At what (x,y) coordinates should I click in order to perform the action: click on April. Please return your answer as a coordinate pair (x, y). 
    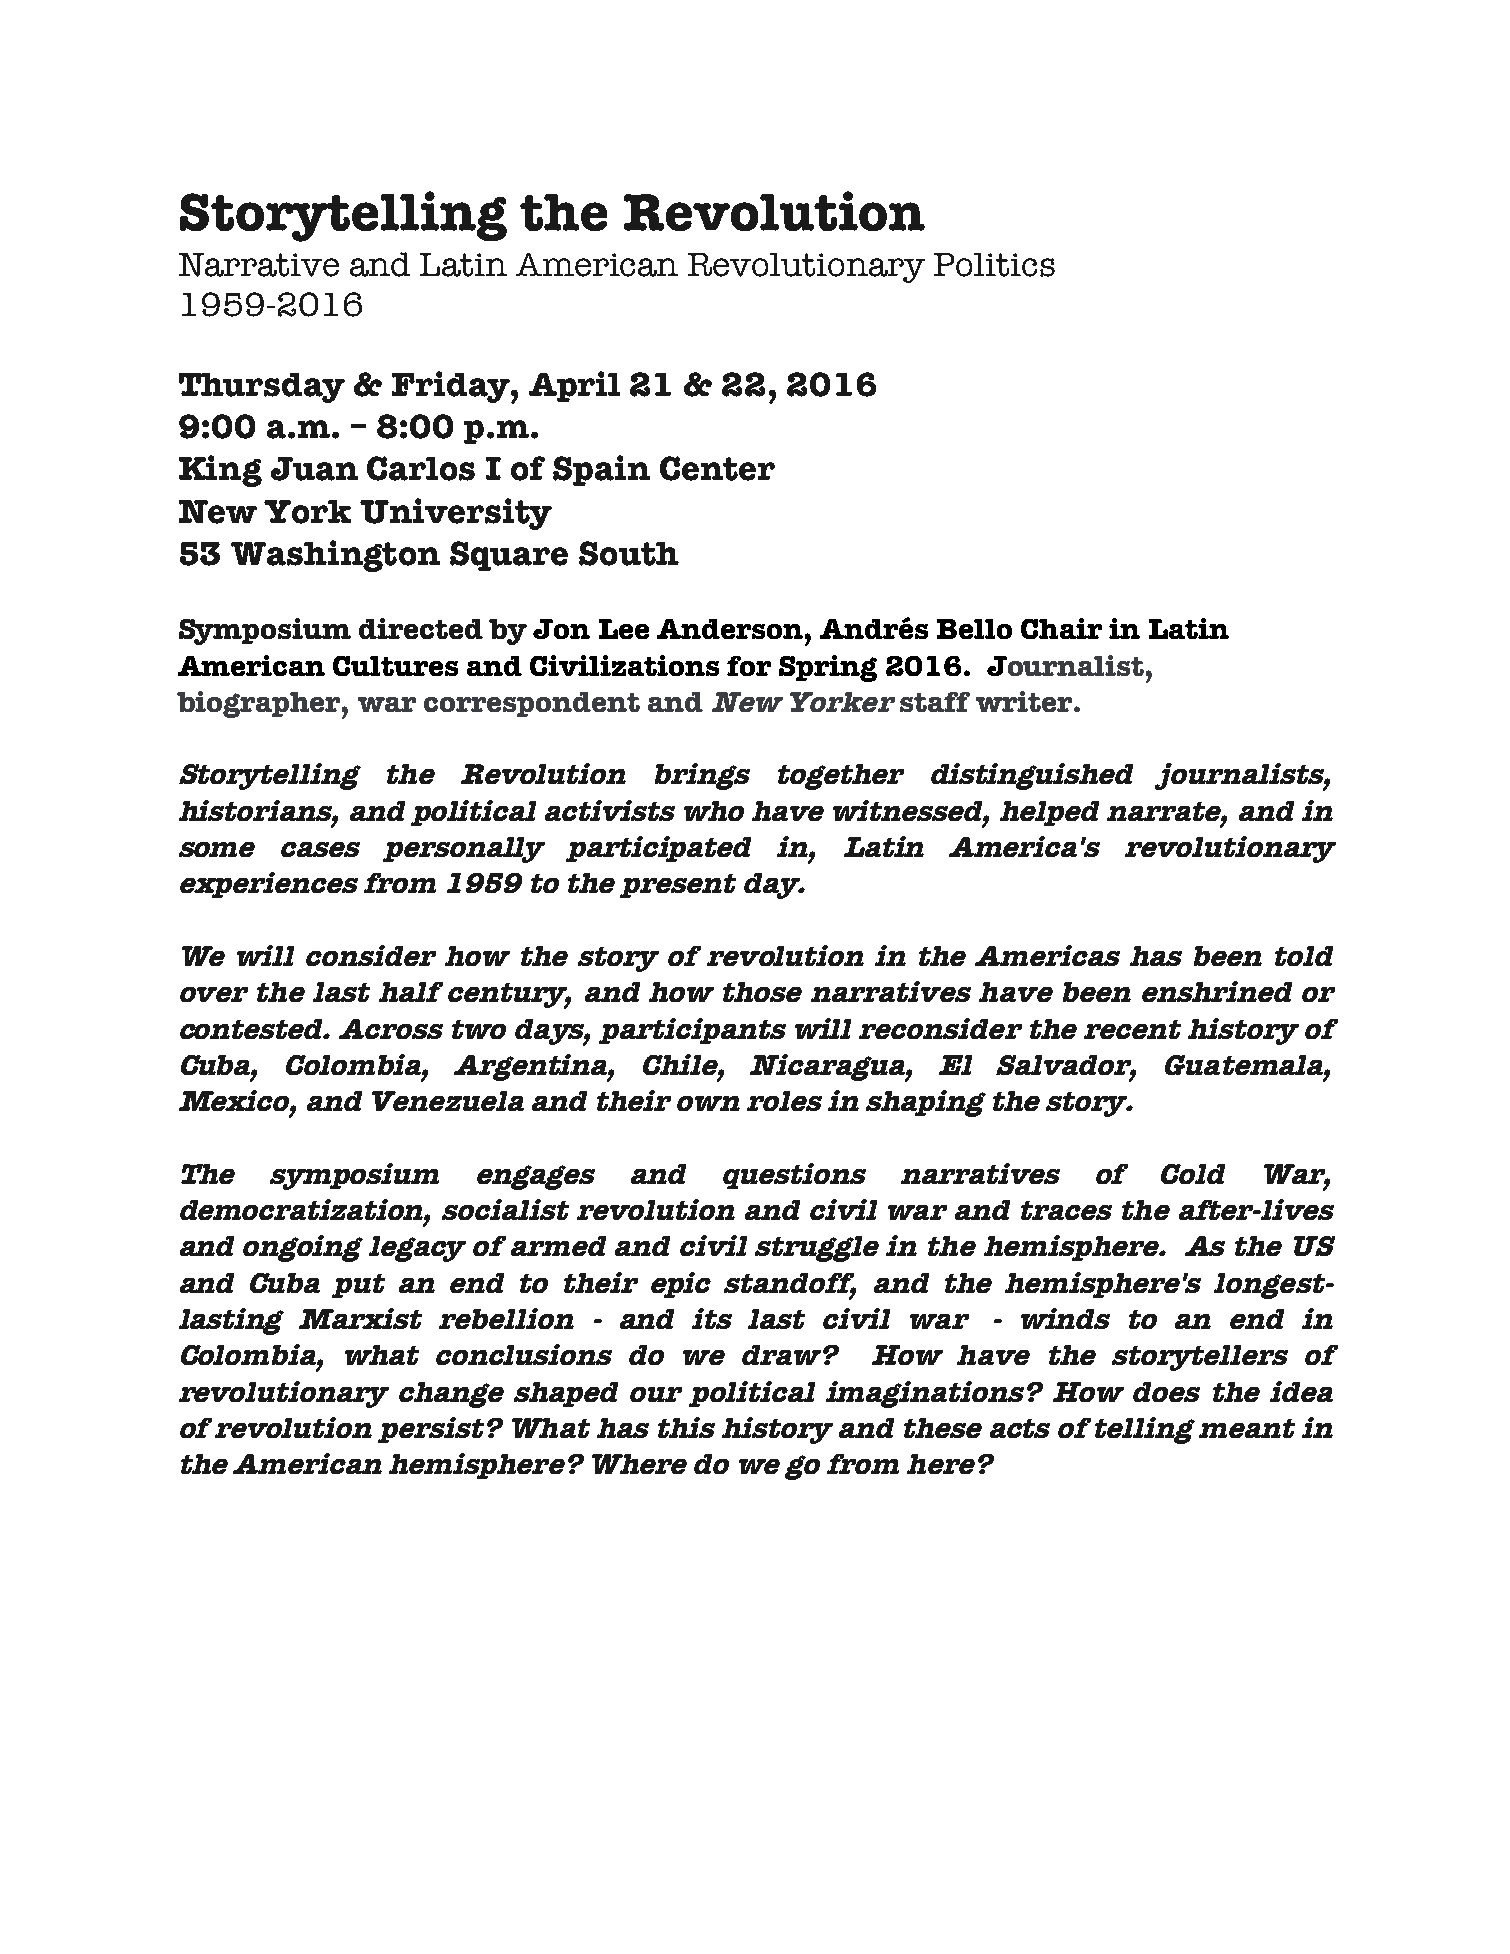
    Looking at the image, I should click on (574, 386).
